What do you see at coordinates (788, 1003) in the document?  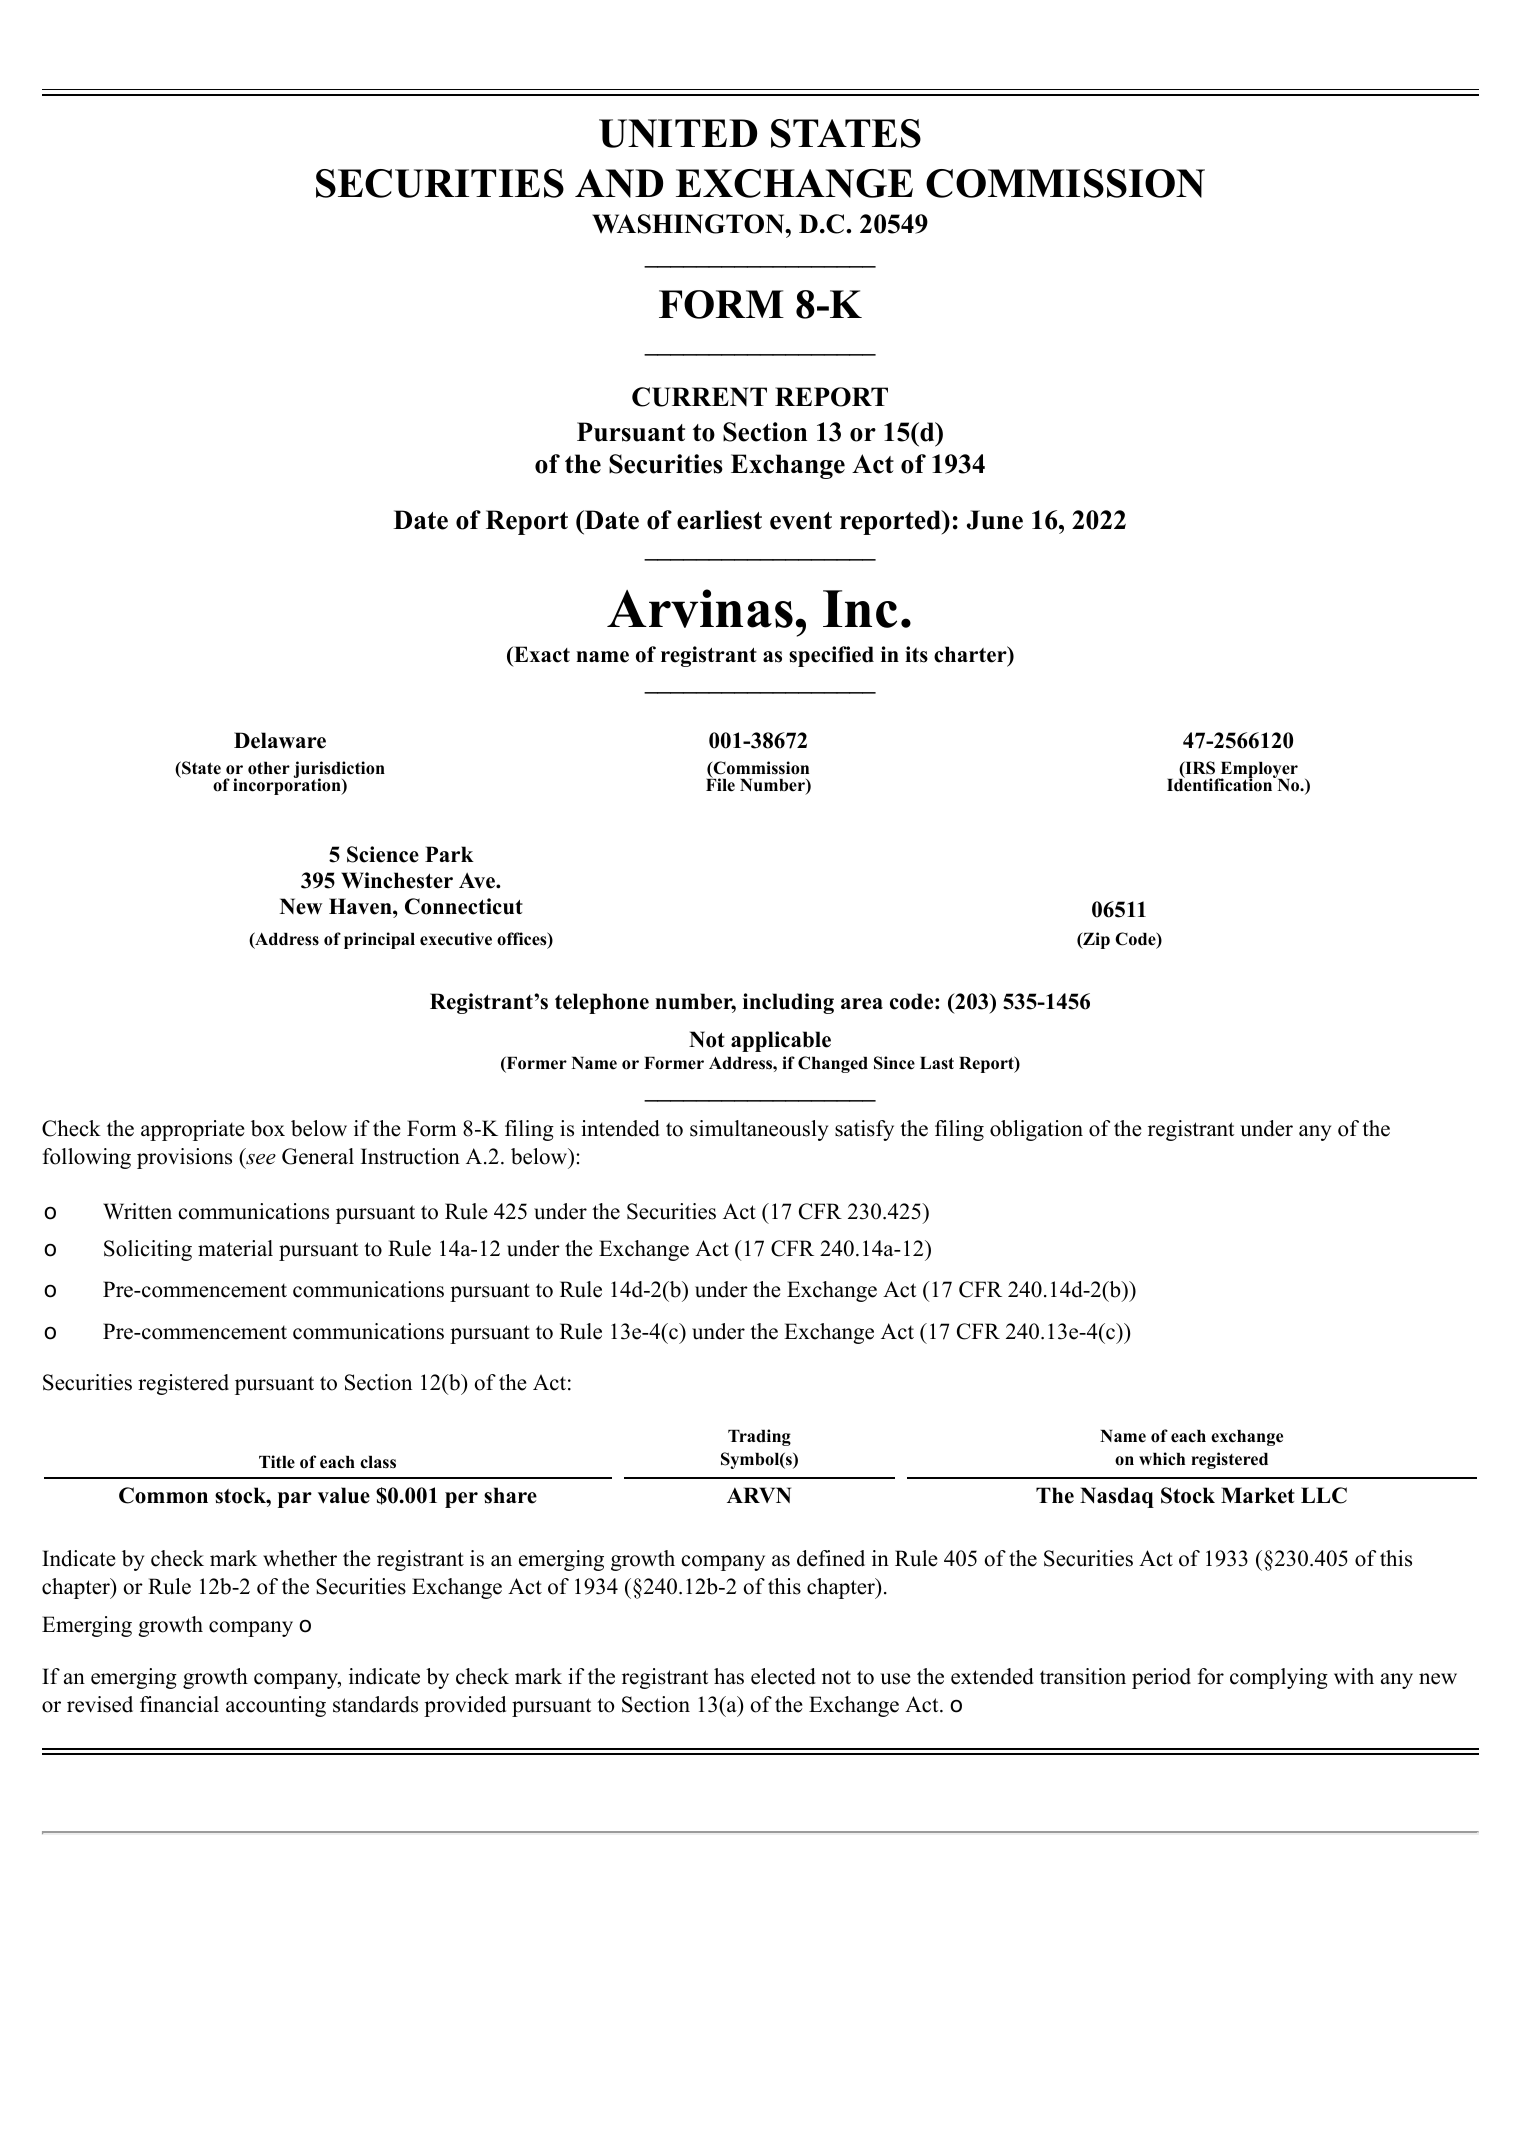 I see `including` at bounding box center [788, 1003].
